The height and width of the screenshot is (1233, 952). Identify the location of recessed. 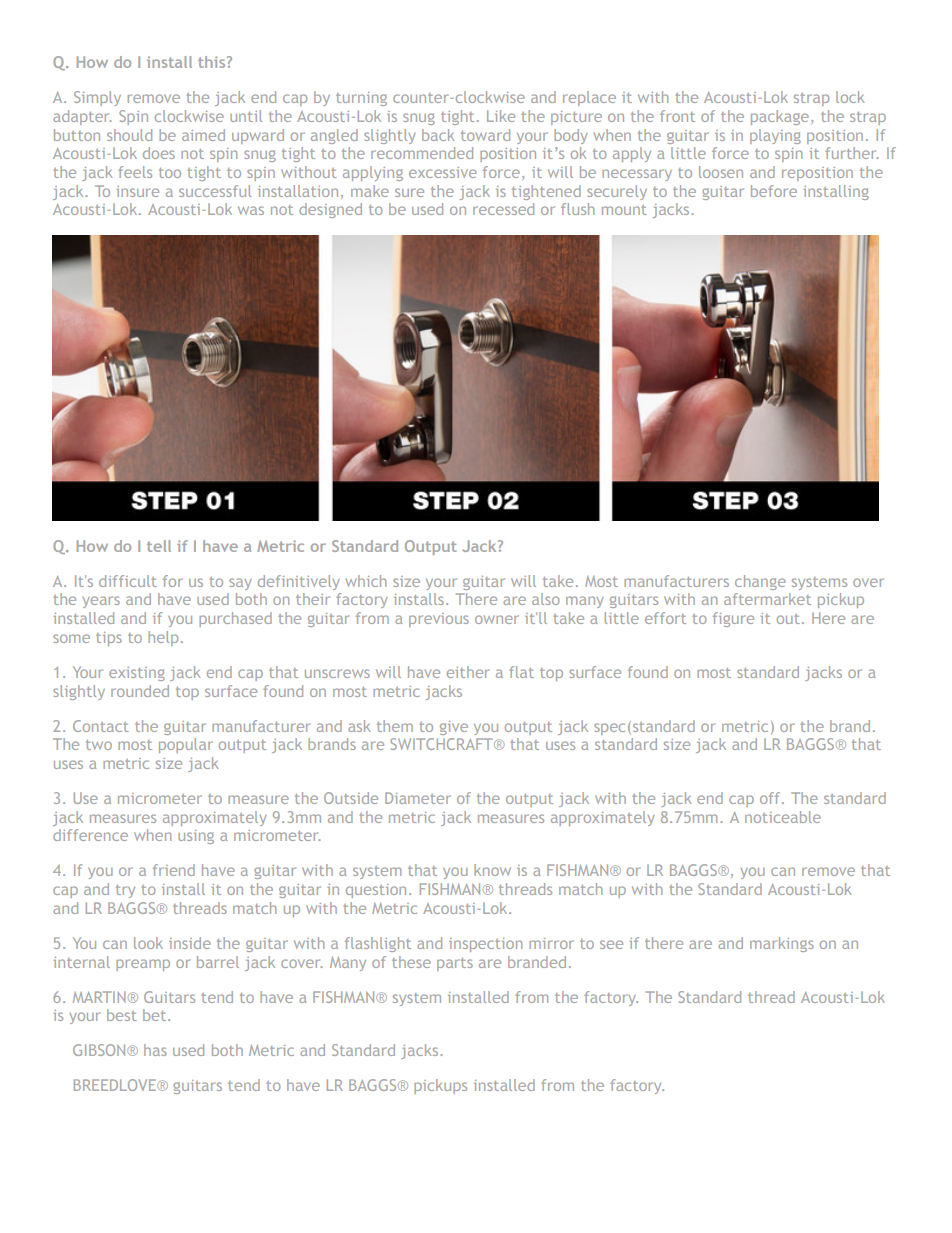
(503, 209).
